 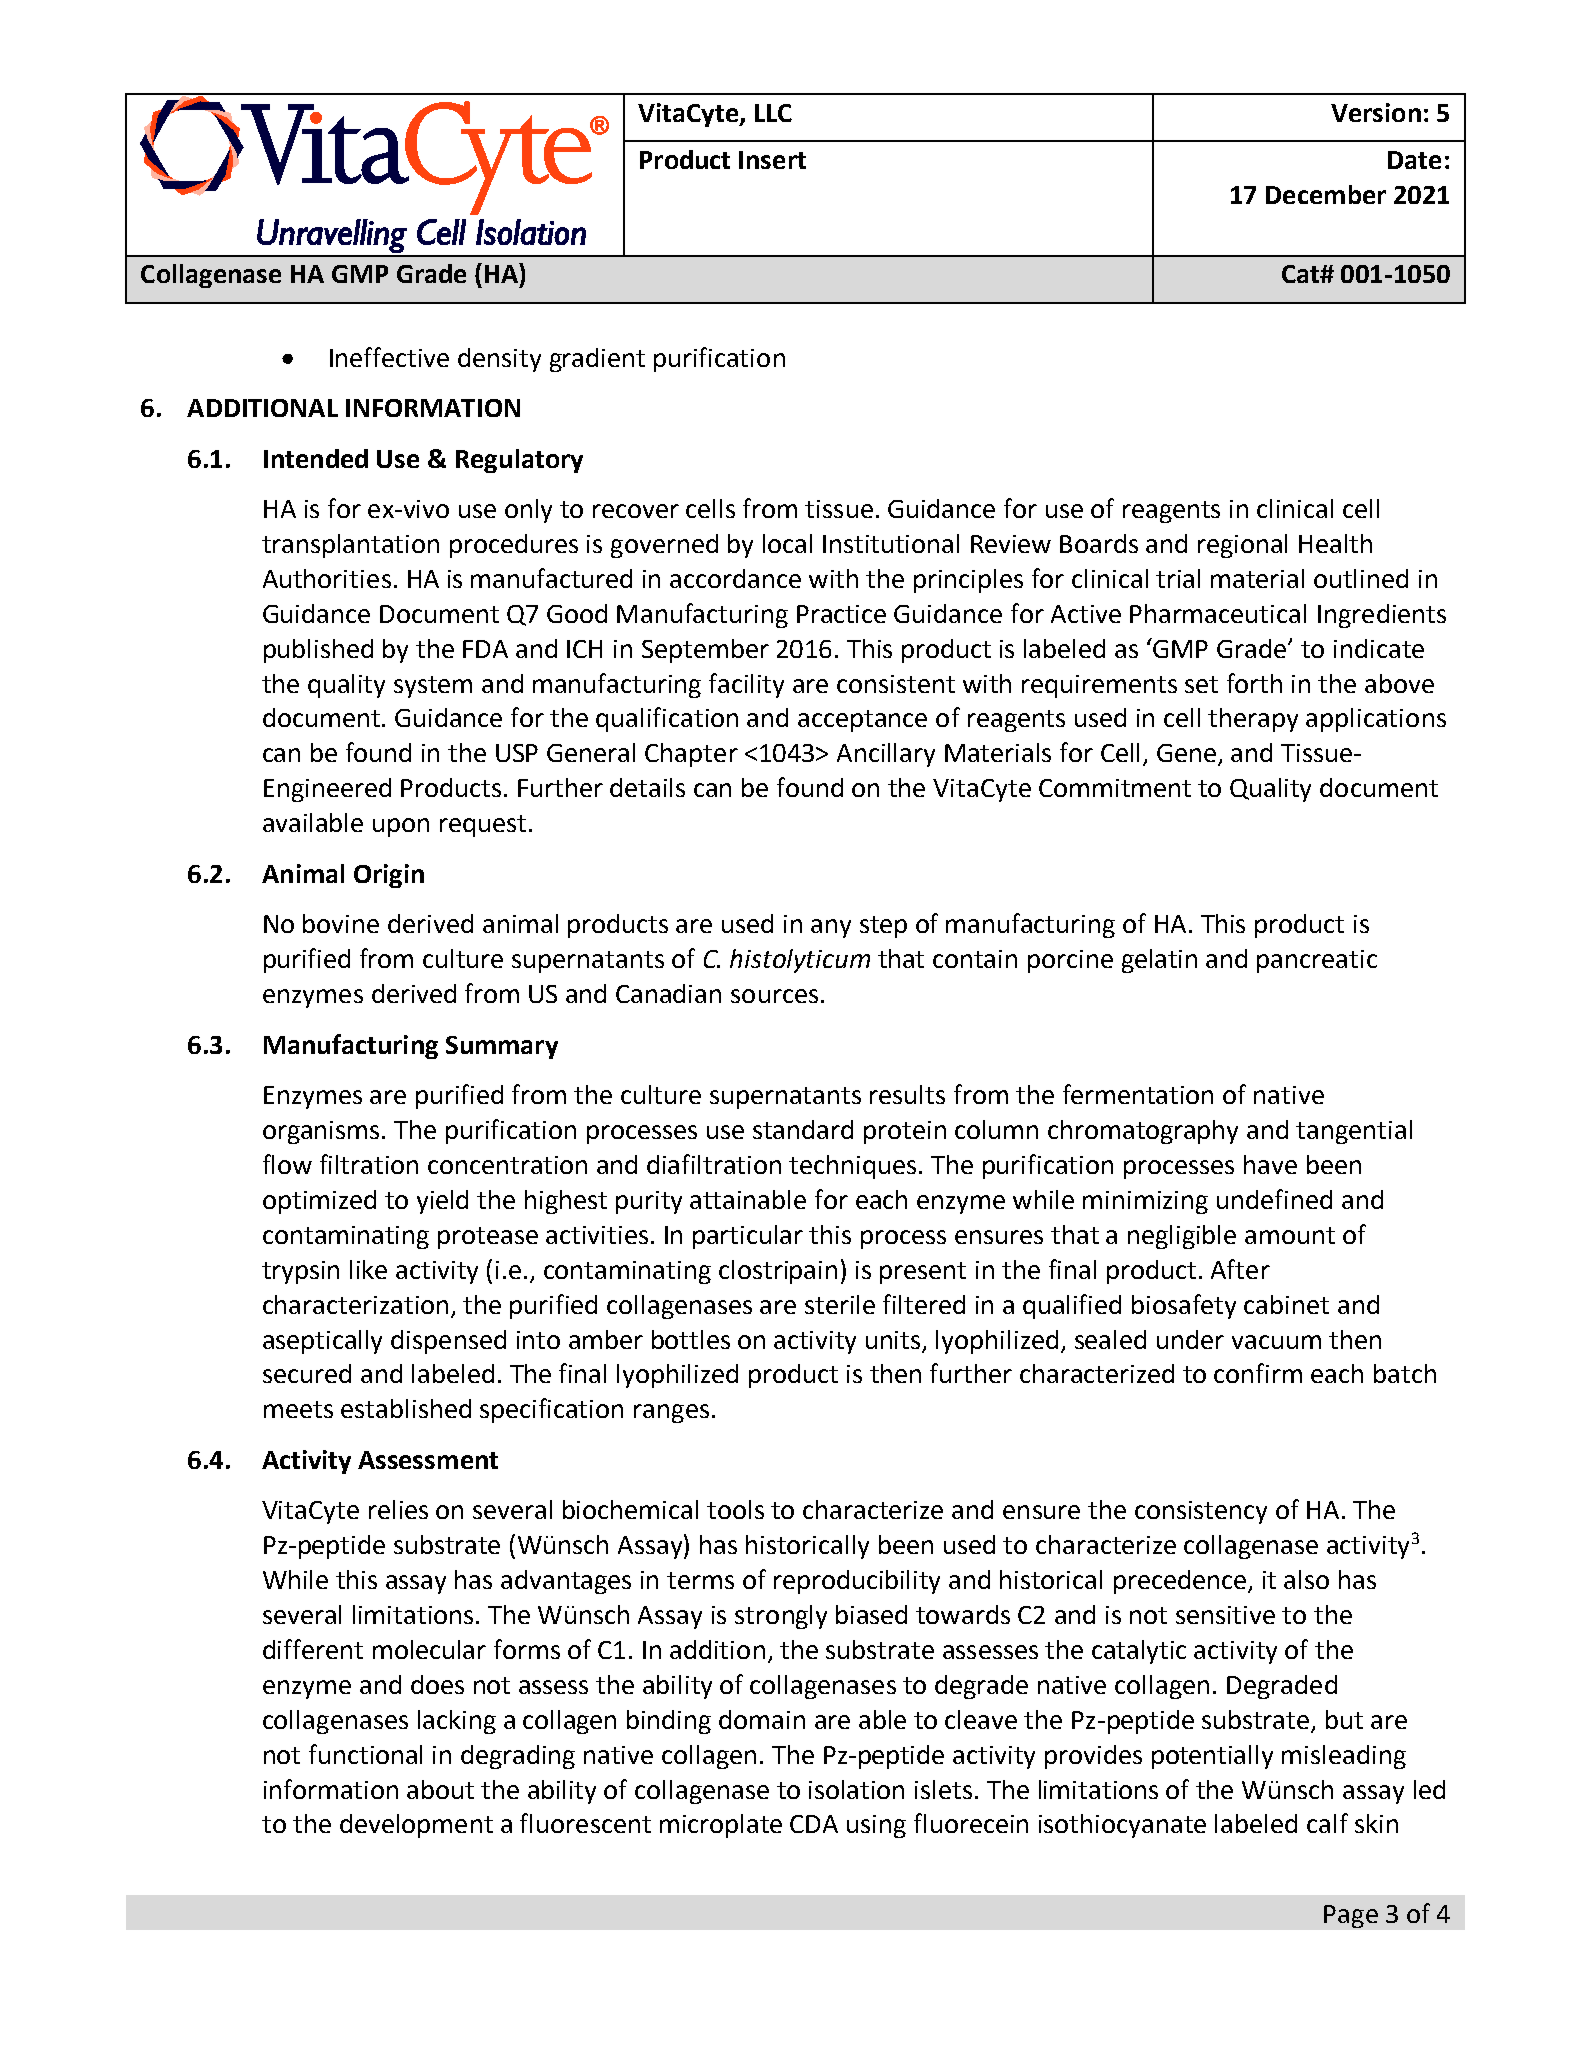 What do you see at coordinates (350, 546) in the page?
I see `transplantation` at bounding box center [350, 546].
